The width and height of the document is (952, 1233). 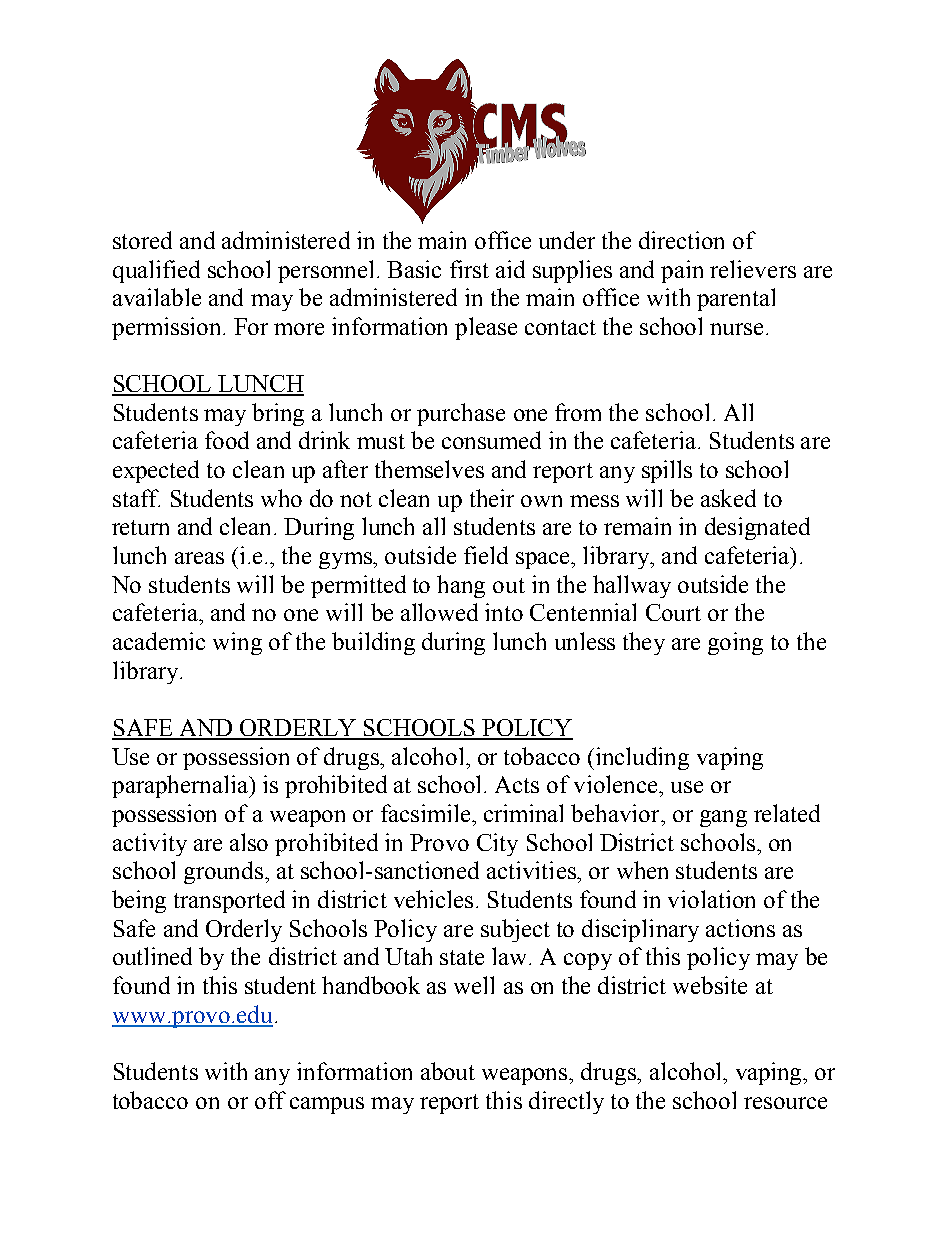 What do you see at coordinates (461, 586) in the document?
I see `hang` at bounding box center [461, 586].
